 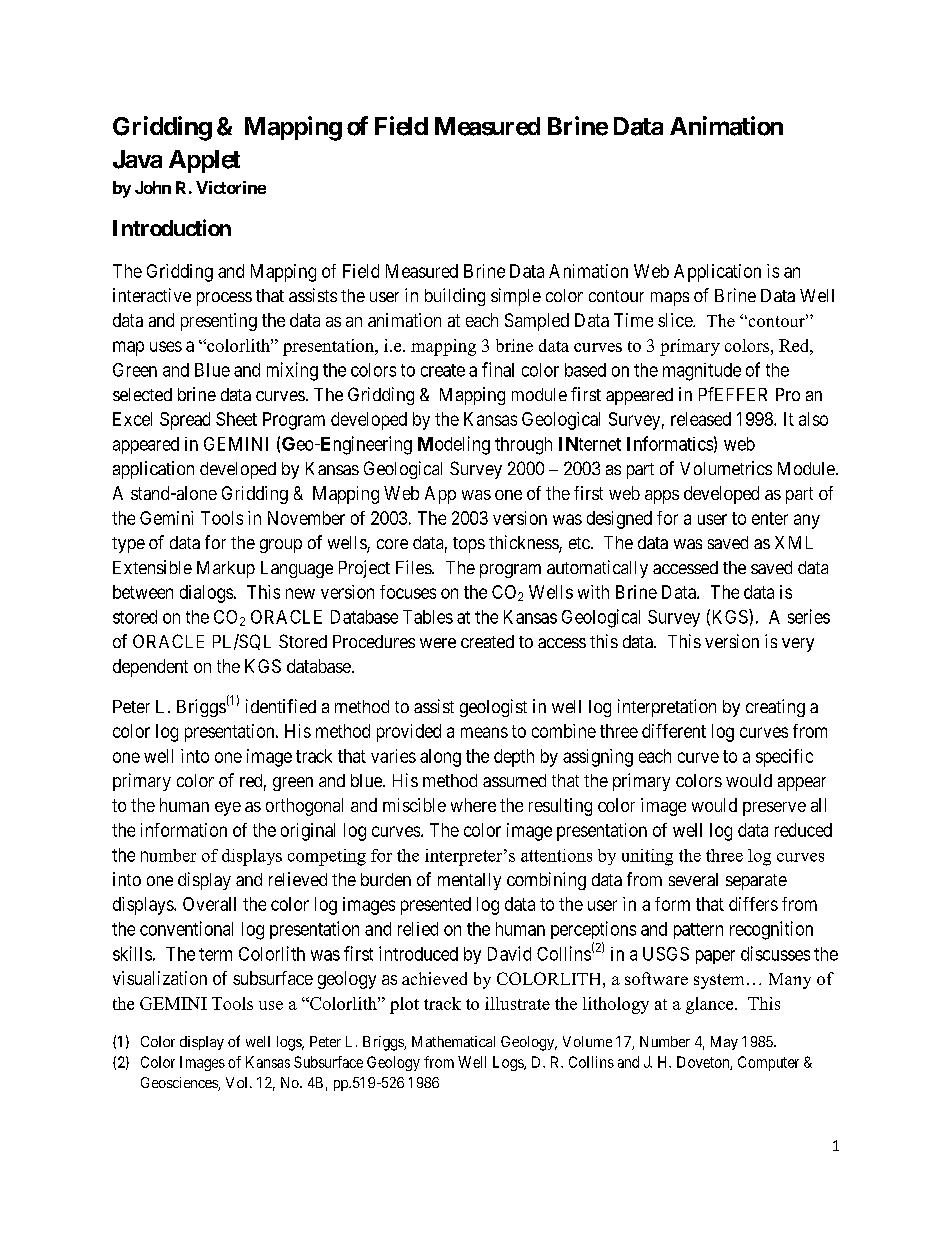 I want to click on Mathematical, so click(x=453, y=1041).
